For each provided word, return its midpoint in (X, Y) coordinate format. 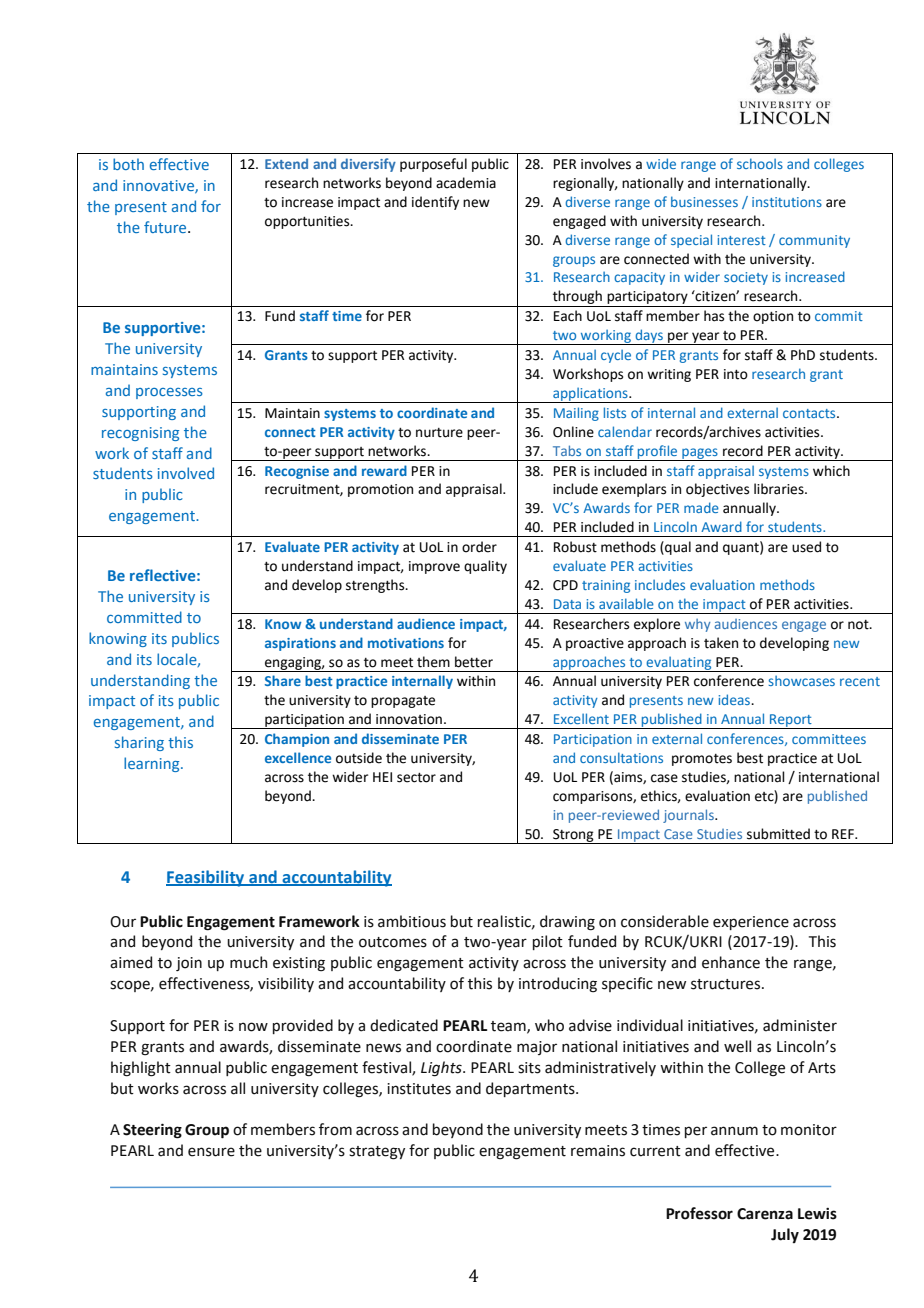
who (549, 1025)
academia (466, 183)
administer (800, 1025)
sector (416, 778)
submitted (778, 834)
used (806, 547)
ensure (211, 1152)
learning (153, 764)
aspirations (300, 644)
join (189, 964)
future (166, 227)
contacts (810, 413)
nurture (439, 433)
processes (169, 393)
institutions (787, 202)
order (479, 547)
